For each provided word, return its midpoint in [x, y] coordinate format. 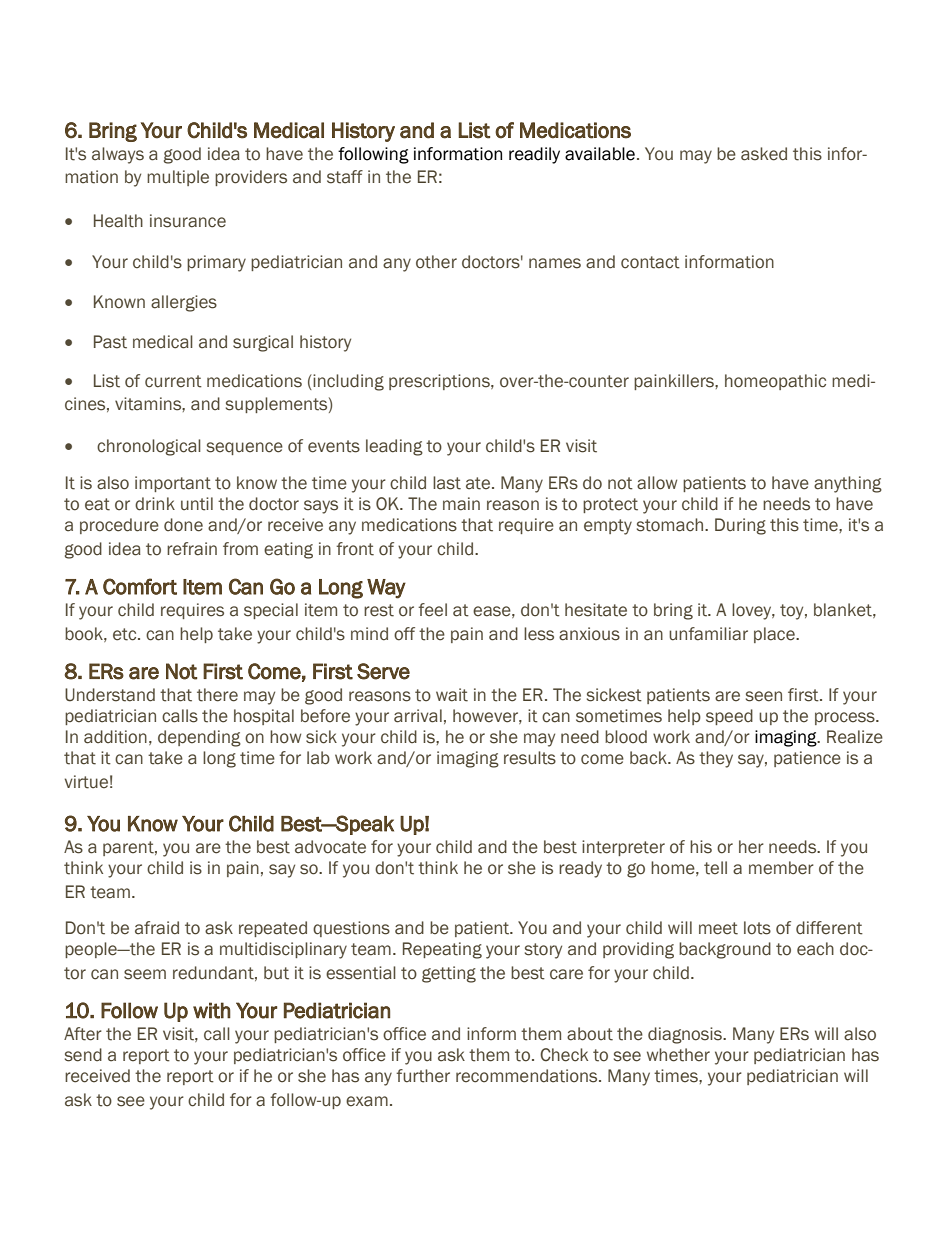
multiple [178, 178]
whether [678, 1055]
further [423, 1076]
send [83, 1055]
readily [534, 155]
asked [764, 154]
